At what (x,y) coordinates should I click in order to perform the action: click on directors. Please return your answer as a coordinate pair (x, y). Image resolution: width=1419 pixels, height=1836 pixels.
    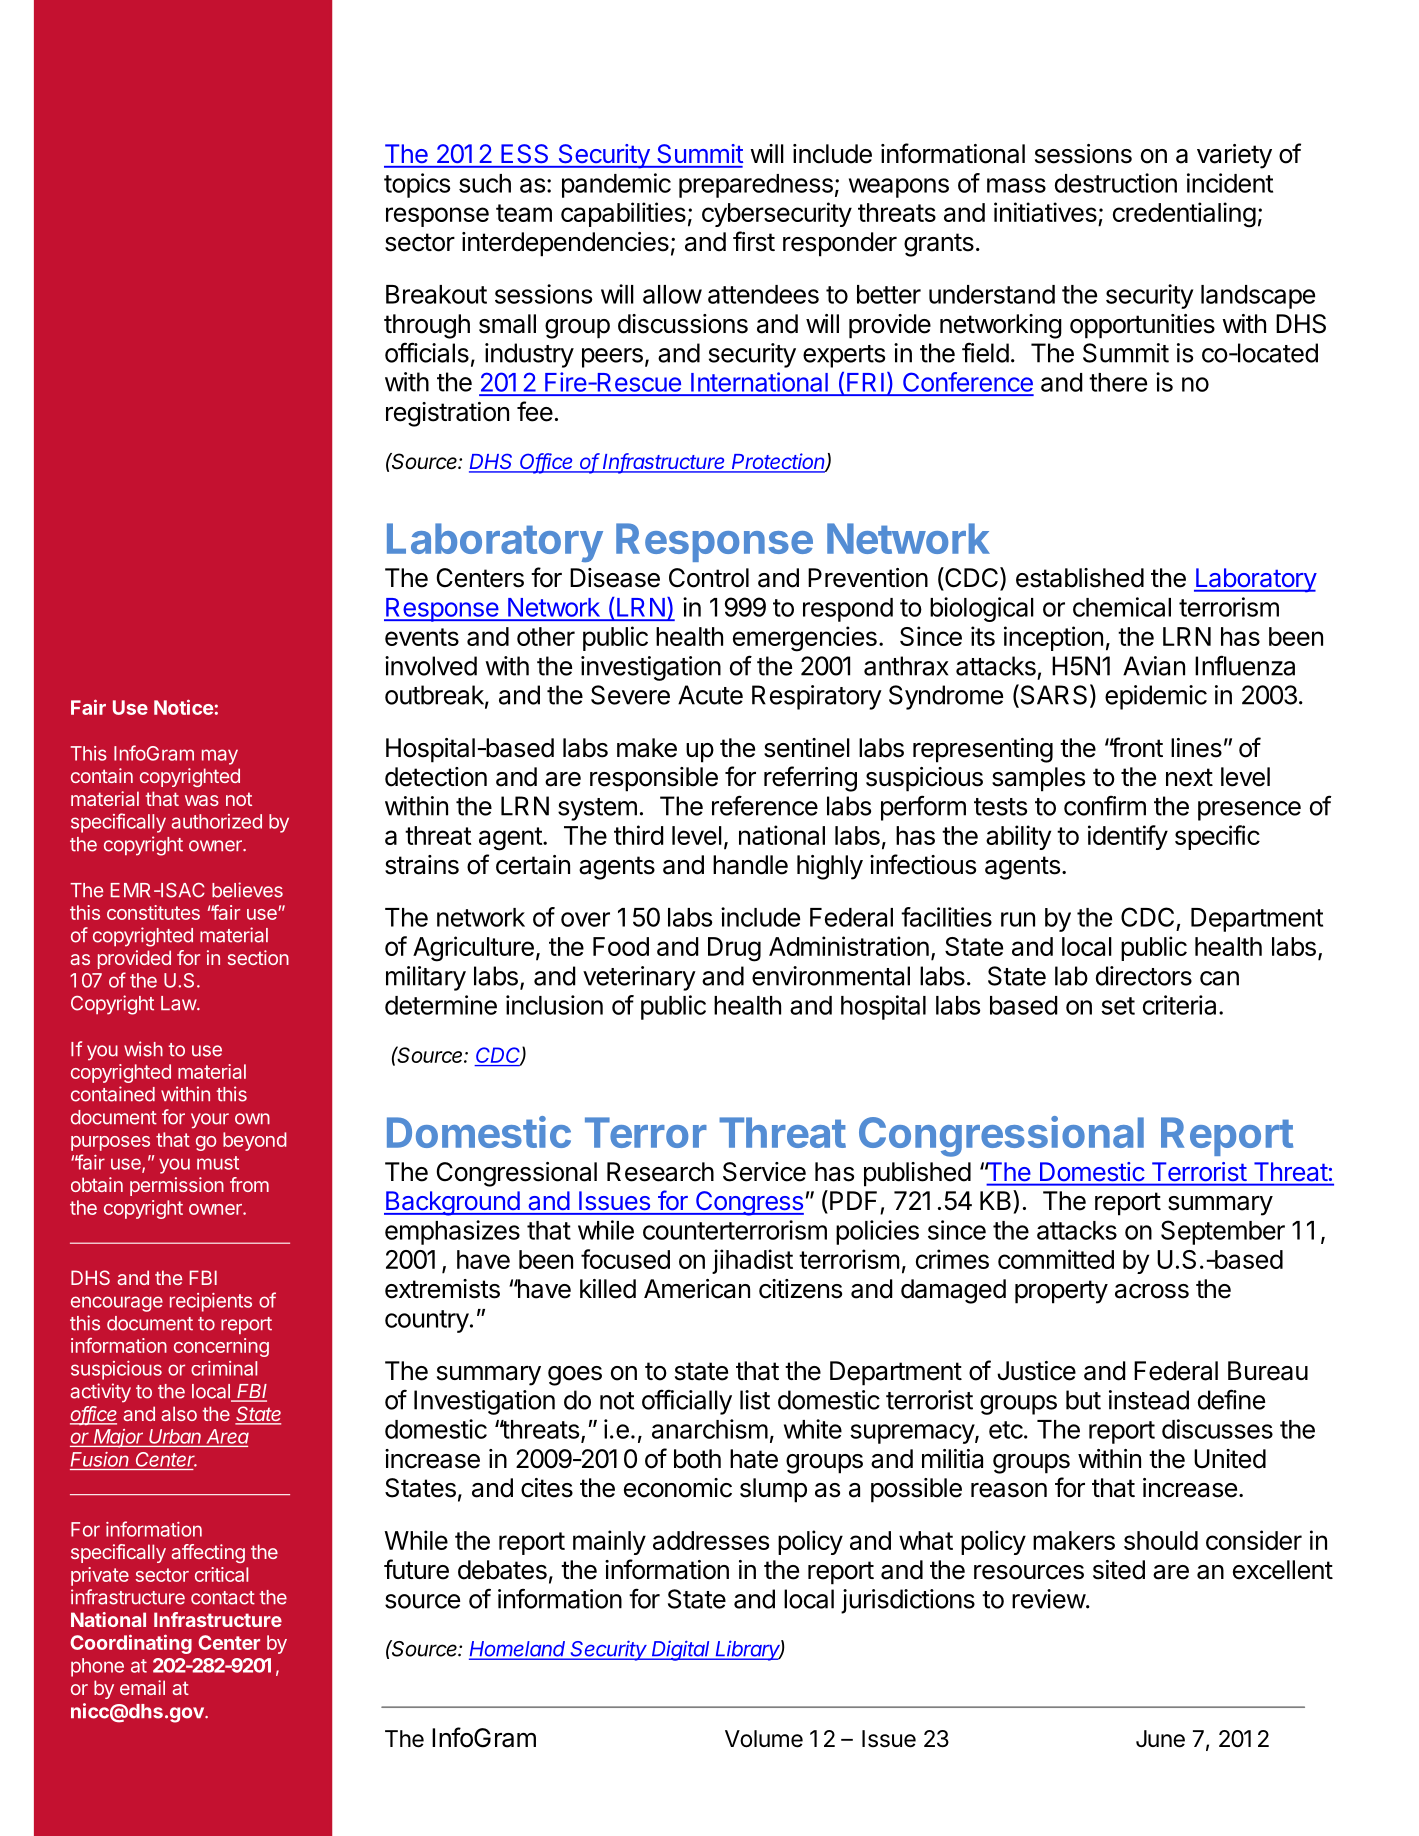
    Looking at the image, I should click on (1144, 976).
